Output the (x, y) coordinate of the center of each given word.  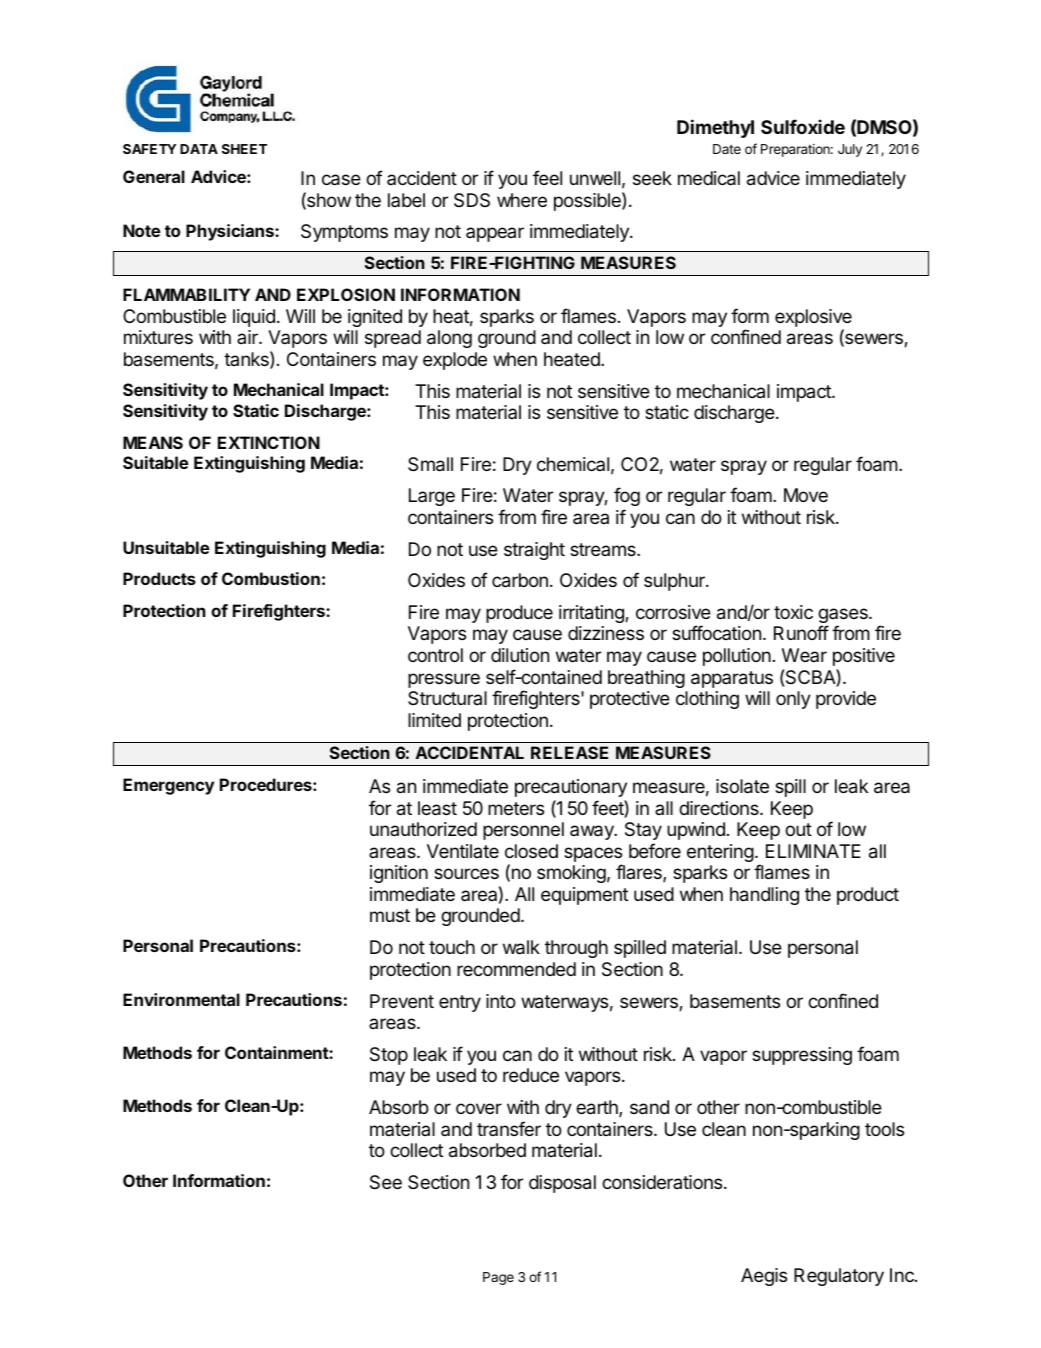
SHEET (244, 149)
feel (547, 177)
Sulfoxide (803, 126)
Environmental (181, 999)
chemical (573, 464)
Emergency (168, 786)
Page (498, 1278)
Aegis (764, 1277)
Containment (277, 1052)
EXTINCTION (269, 442)
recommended (516, 969)
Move (806, 495)
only (793, 700)
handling (764, 896)
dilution (520, 655)
